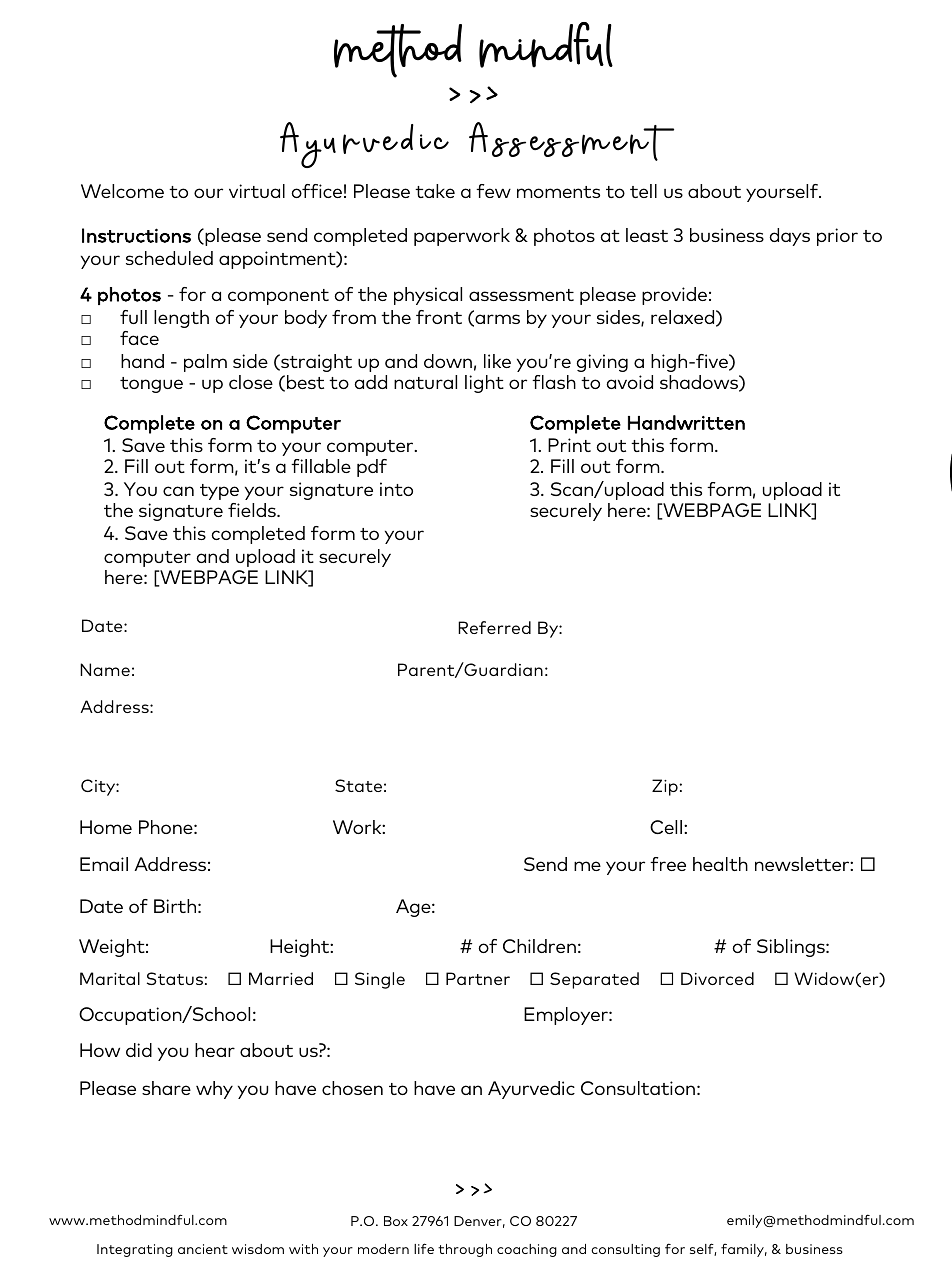  I want to click on Zip, so click(665, 787).
